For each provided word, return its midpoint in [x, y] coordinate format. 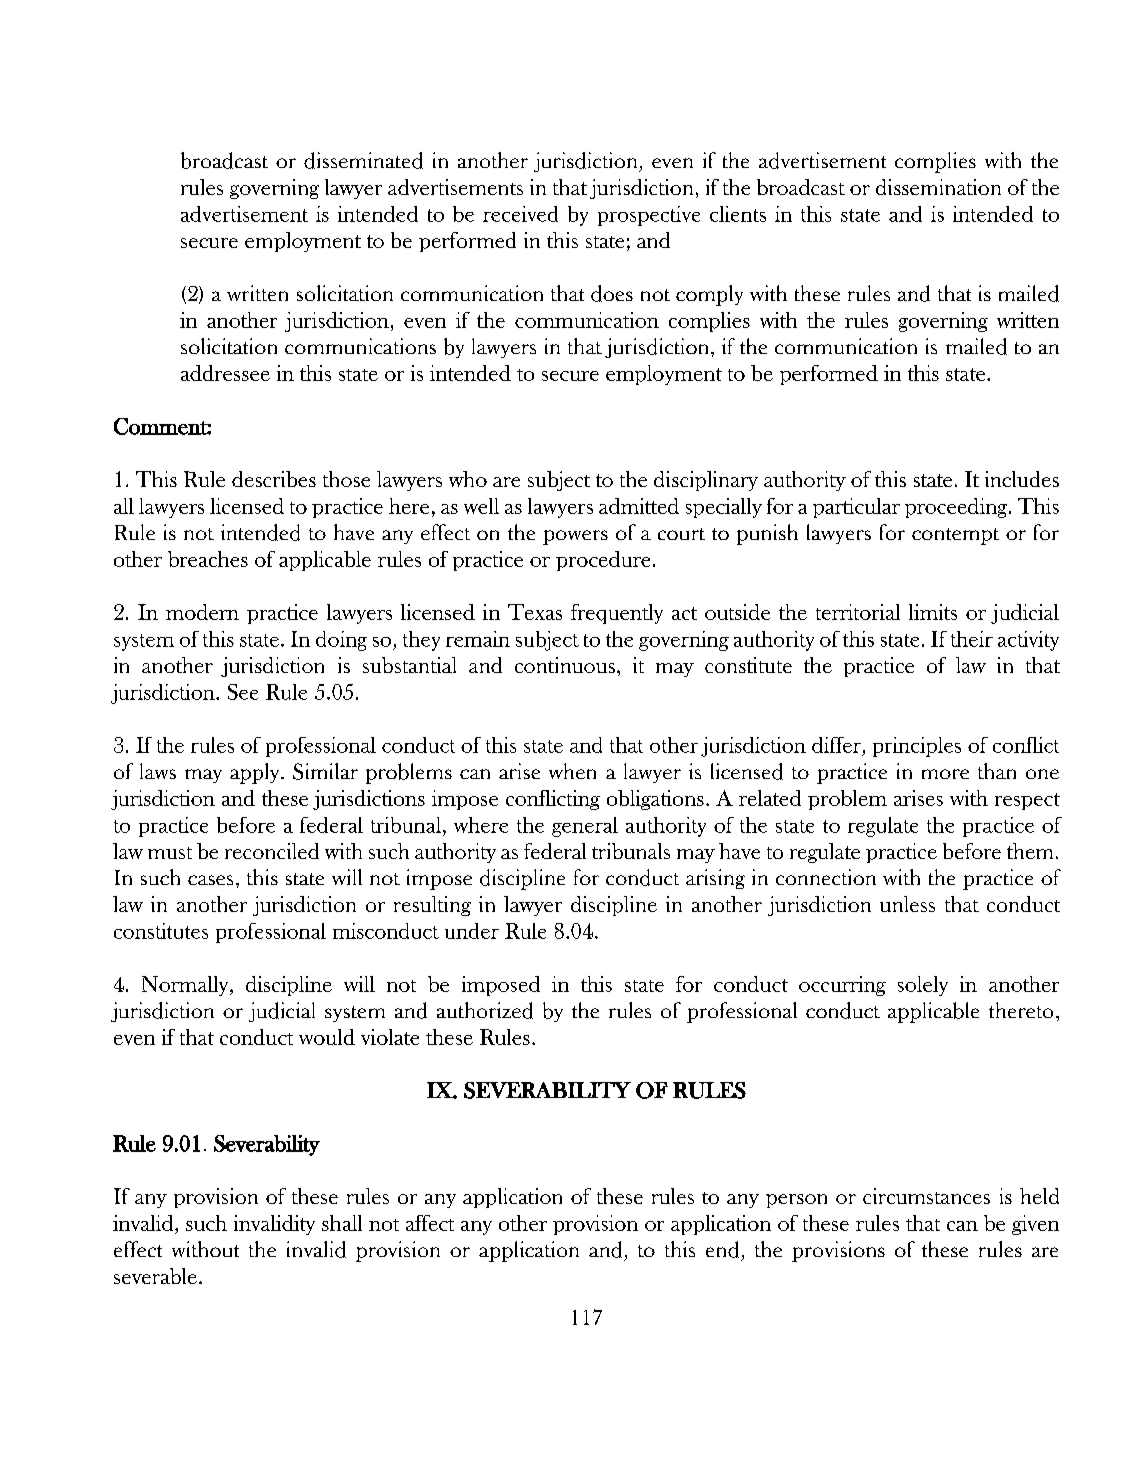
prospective [649, 216]
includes [1022, 479]
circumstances [926, 1196]
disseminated [363, 160]
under [472, 931]
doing [341, 641]
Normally [186, 986]
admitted [639, 506]
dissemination [938, 187]
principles [917, 747]
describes [274, 479]
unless [907, 904]
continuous [565, 665]
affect [430, 1223]
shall [342, 1223]
